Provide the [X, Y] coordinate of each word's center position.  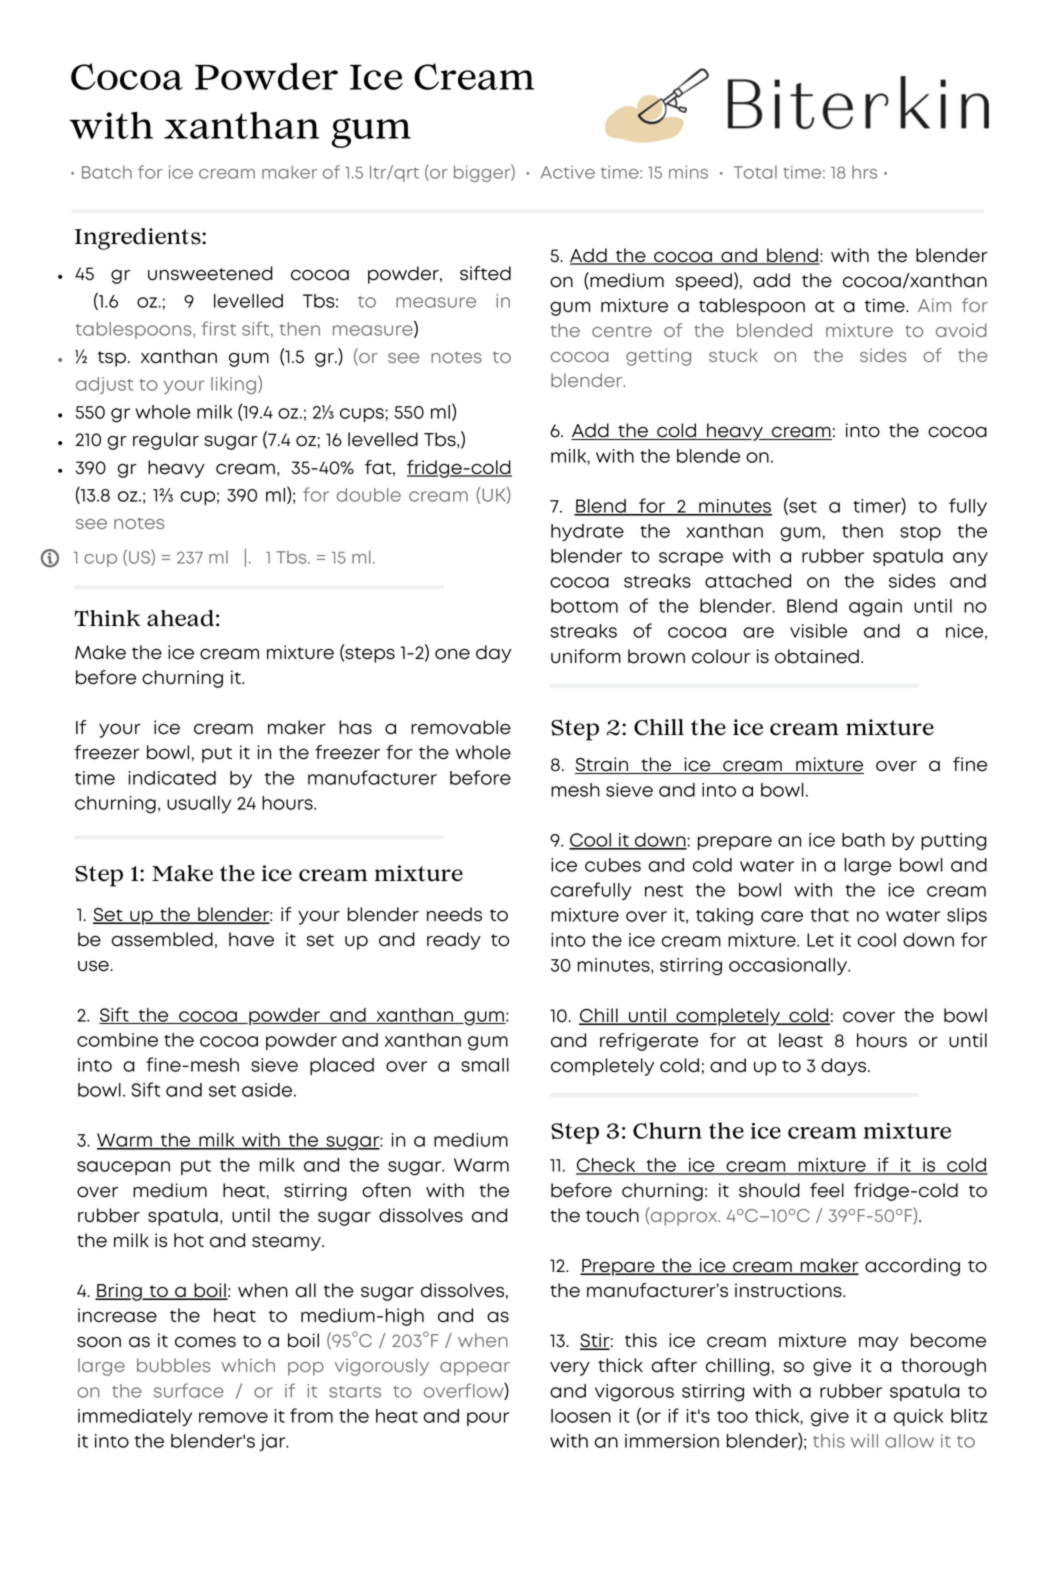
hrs [864, 172]
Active [568, 172]
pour [488, 1419]
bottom [584, 606]
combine [117, 1040]
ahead [180, 618]
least [801, 1040]
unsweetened [210, 273]
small [485, 1065]
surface [189, 1390]
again [875, 608]
